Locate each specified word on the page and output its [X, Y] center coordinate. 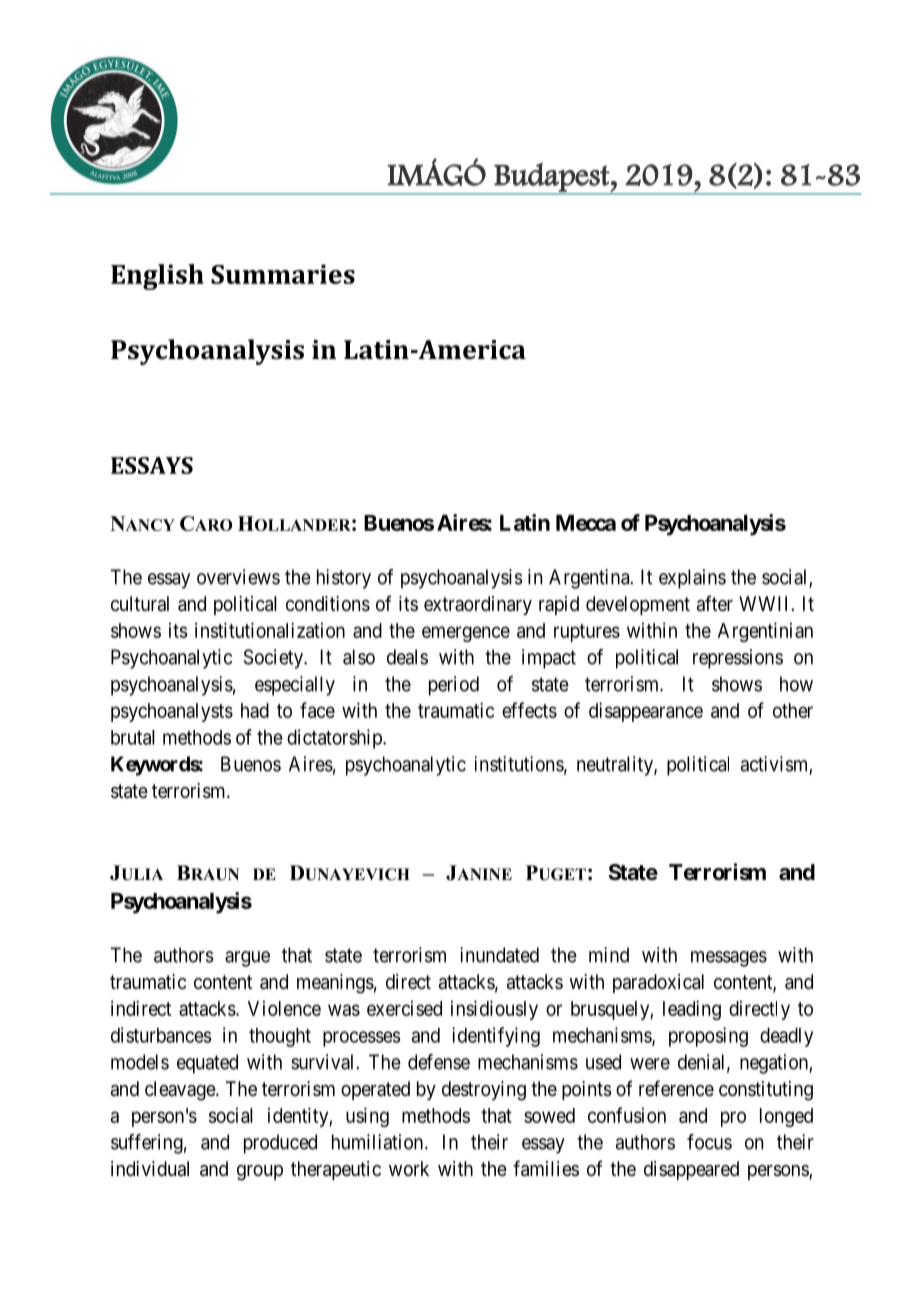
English [157, 277]
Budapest [551, 178]
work [409, 1168]
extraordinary [478, 605]
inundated [499, 955]
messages [729, 959]
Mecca [586, 523]
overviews [238, 577]
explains [692, 579]
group [260, 1173]
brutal [133, 737]
